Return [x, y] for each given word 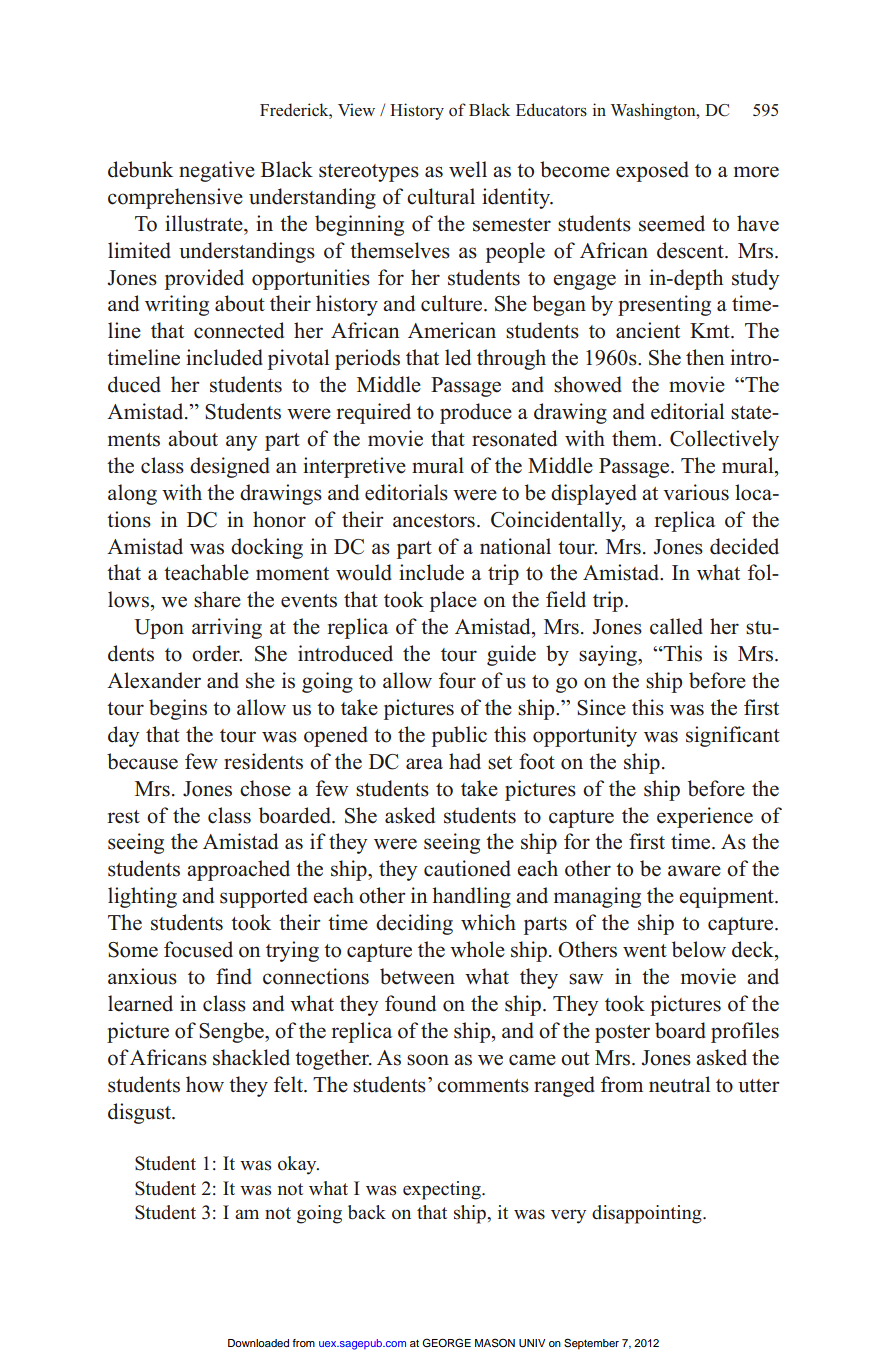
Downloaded [258, 1343]
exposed [652, 171]
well [468, 169]
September [591, 1344]
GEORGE [446, 1343]
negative [217, 171]
